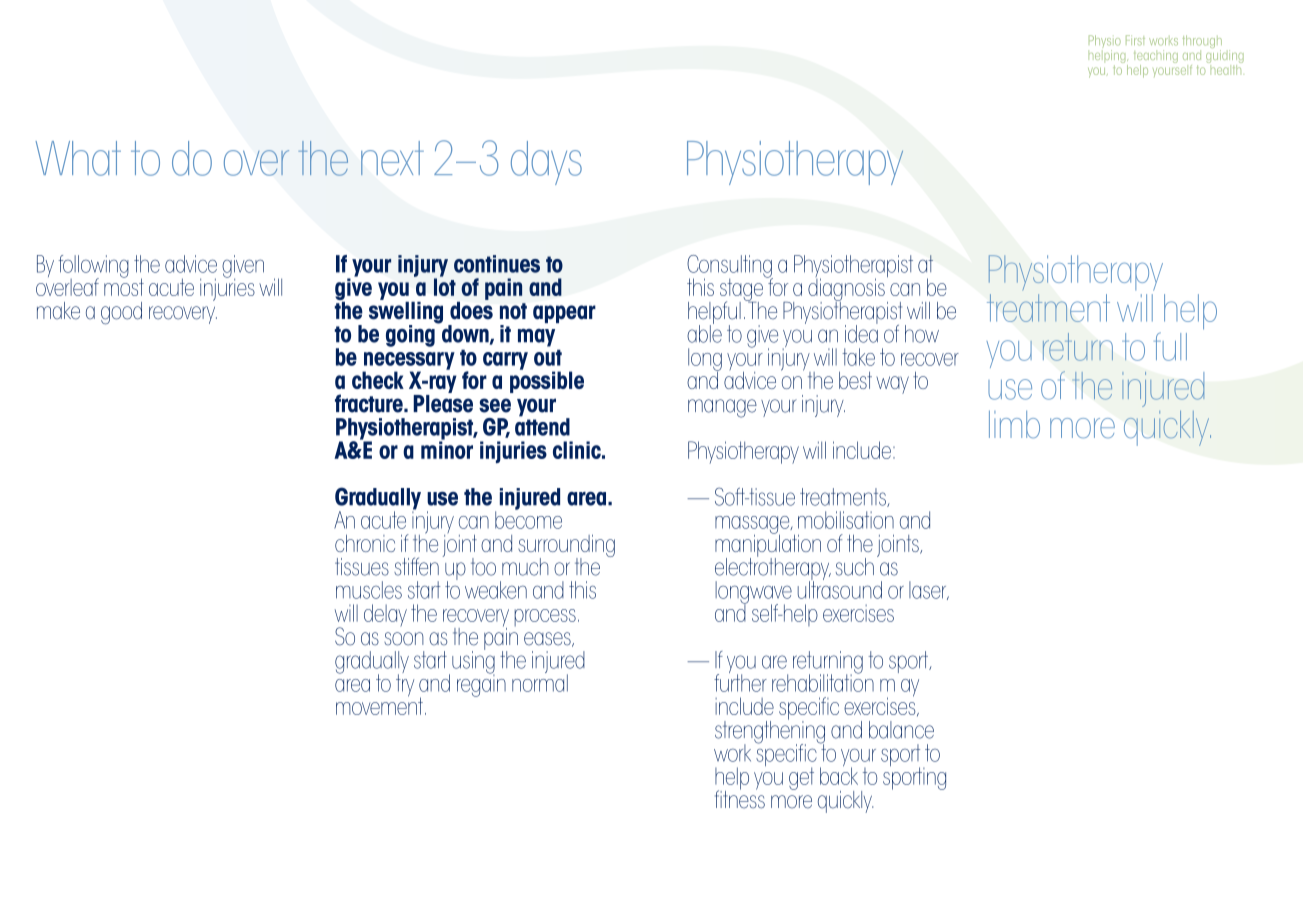  Describe the element at coordinates (546, 163) in the screenshot. I see `days` at that location.
